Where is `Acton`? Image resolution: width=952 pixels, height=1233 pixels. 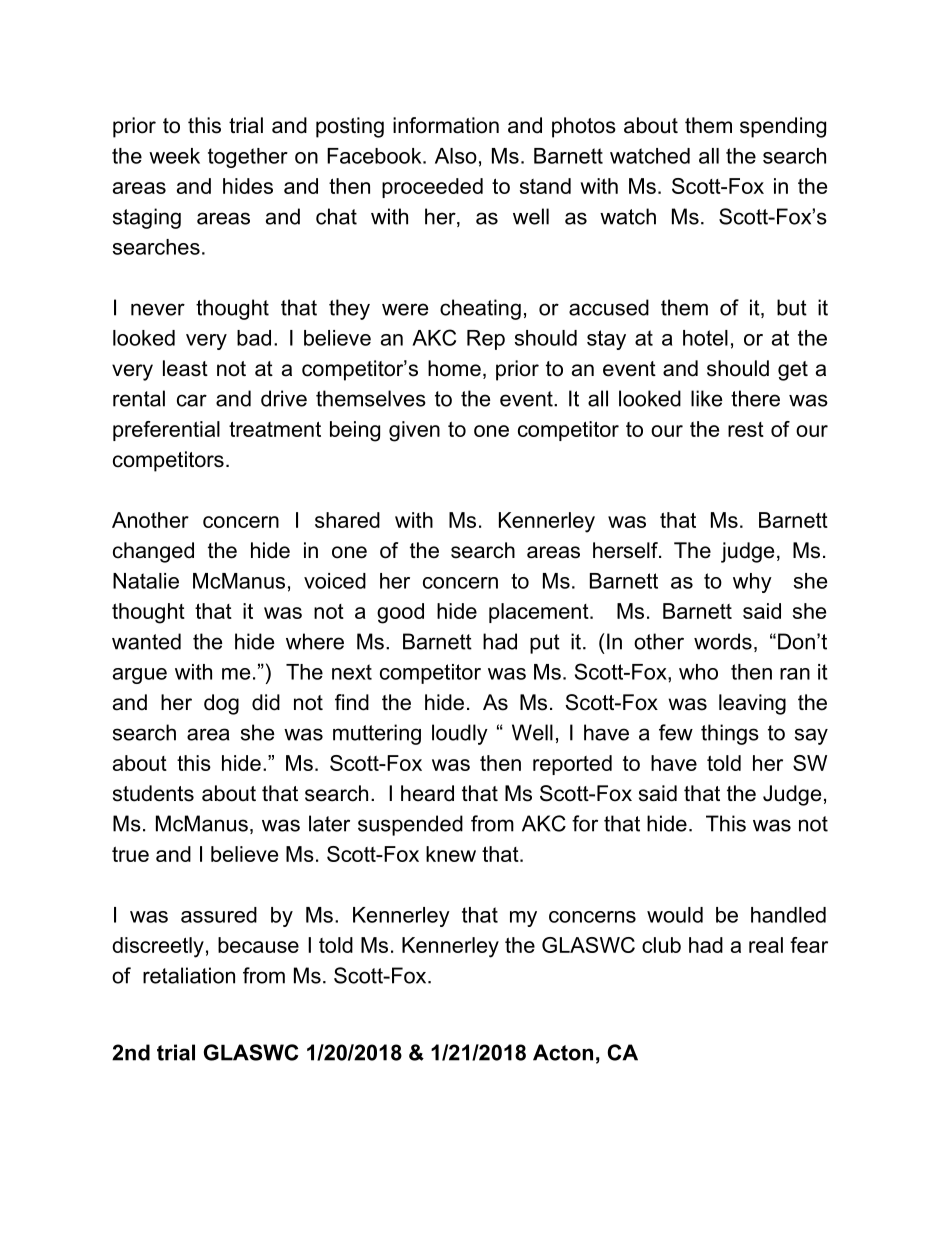
Acton is located at coordinates (563, 1052).
